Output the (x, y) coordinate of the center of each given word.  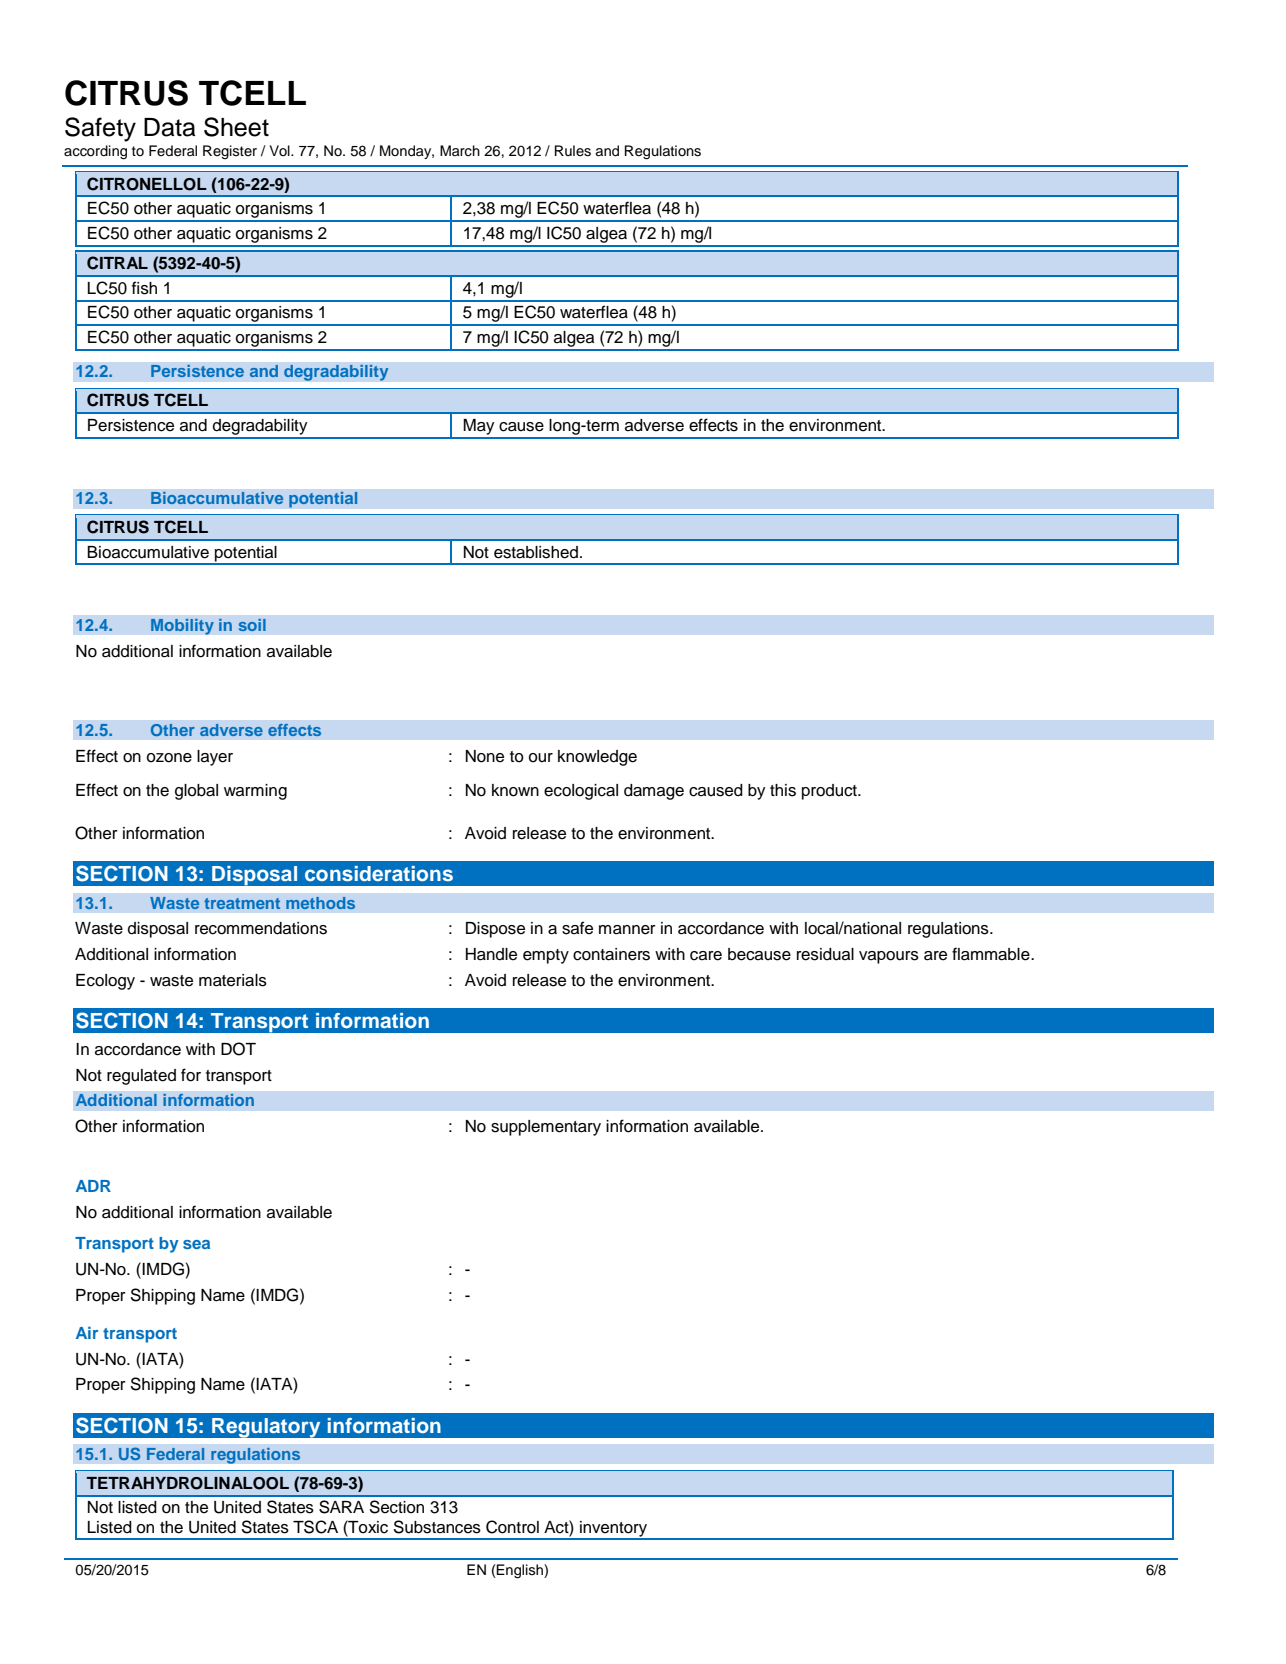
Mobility (182, 626)
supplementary (546, 1128)
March (460, 151)
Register (230, 152)
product (830, 792)
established (536, 552)
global (196, 792)
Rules (573, 151)
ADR (93, 1186)
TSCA (315, 1527)
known (515, 790)
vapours (889, 957)
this (783, 790)
